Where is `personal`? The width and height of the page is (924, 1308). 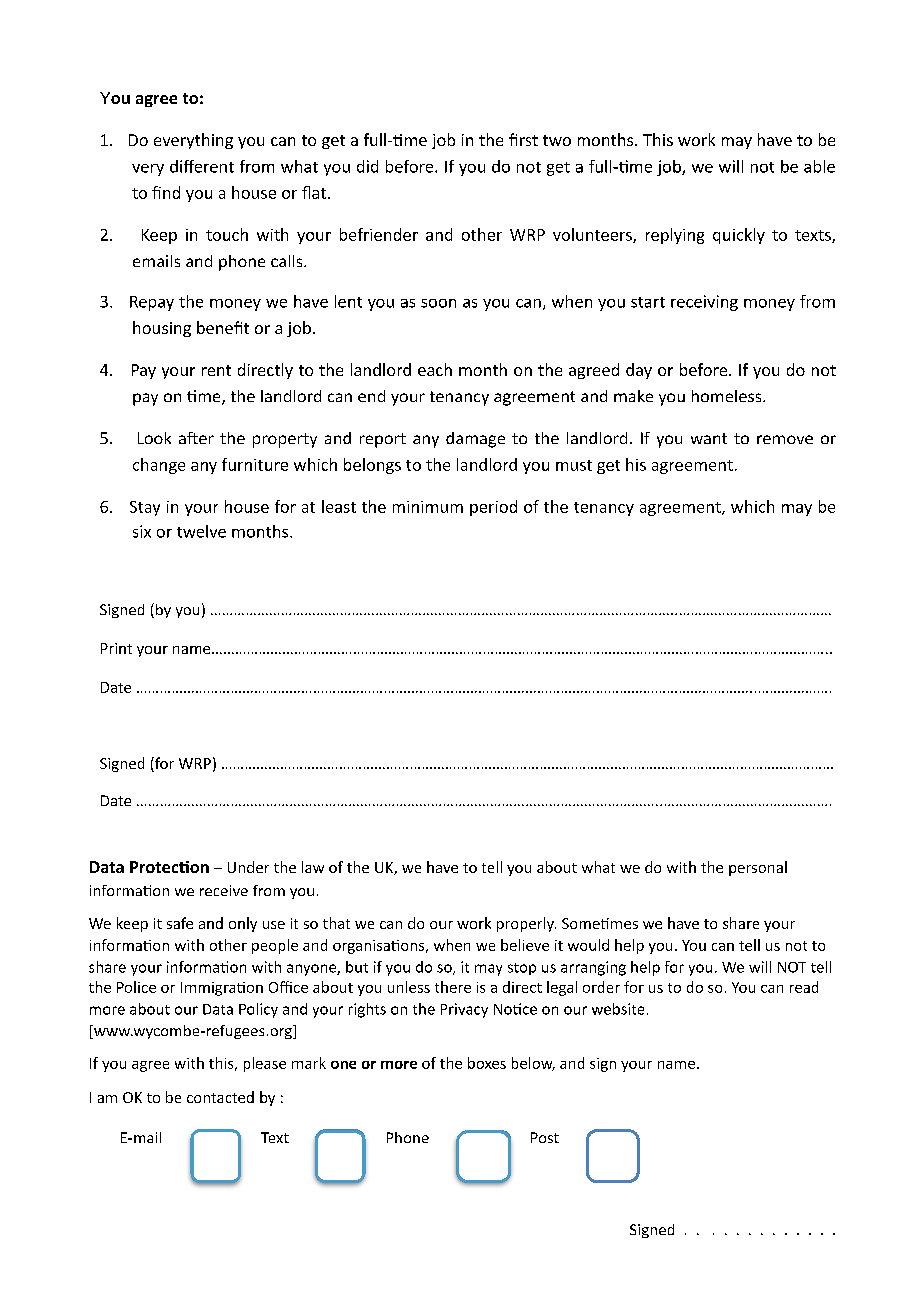
personal is located at coordinates (758, 868).
